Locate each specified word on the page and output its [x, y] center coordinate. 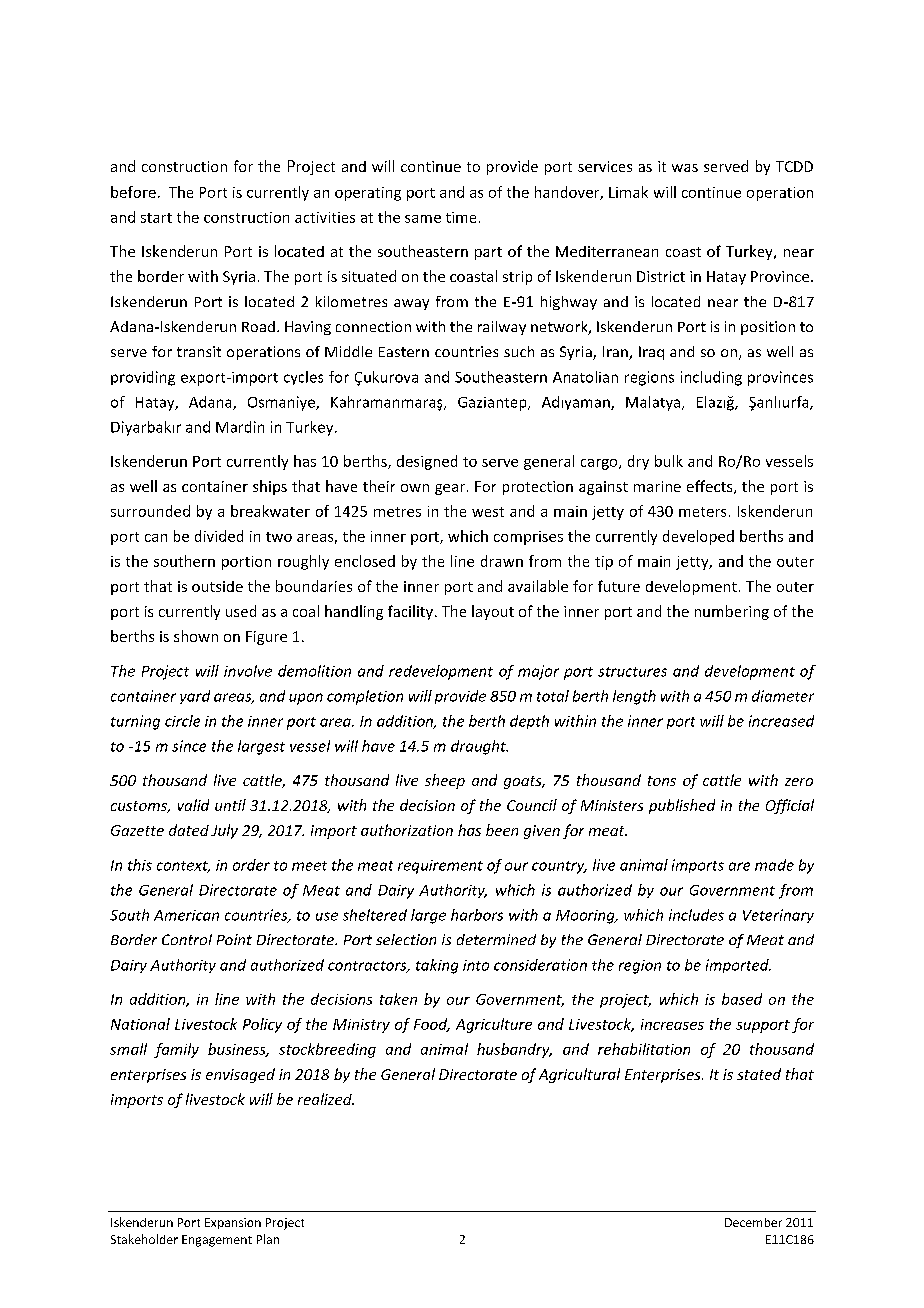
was [685, 168]
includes [696, 915]
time [461, 217]
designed [427, 462]
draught [479, 747]
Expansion [233, 1223]
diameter [783, 696]
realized [326, 1099]
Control [187, 939]
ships [270, 487]
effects [711, 487]
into [476, 965]
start [156, 218]
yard [195, 697]
